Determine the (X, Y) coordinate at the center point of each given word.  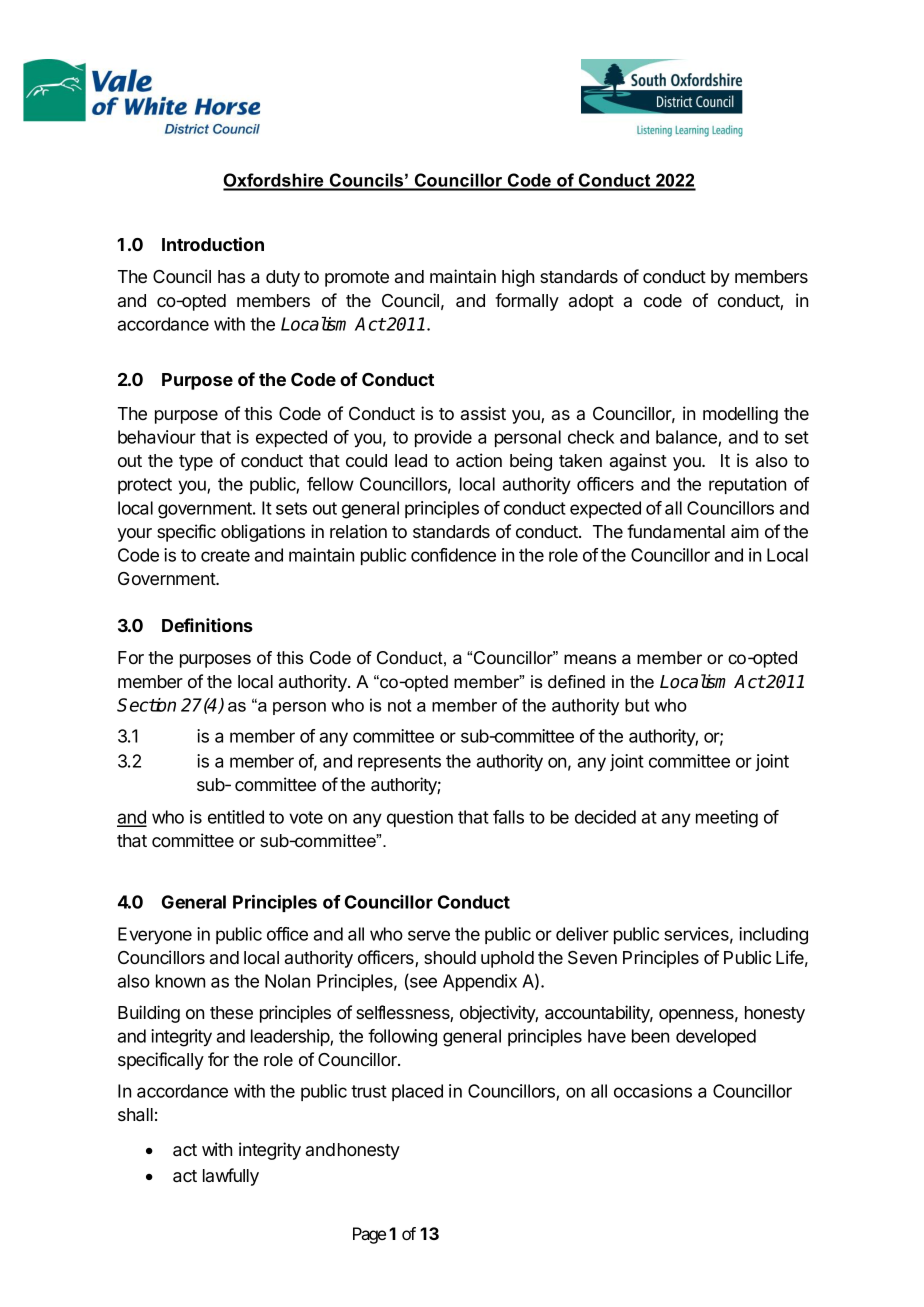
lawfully (231, 1177)
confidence (453, 555)
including (773, 936)
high (518, 278)
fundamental (676, 531)
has (231, 276)
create (225, 555)
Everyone (155, 935)
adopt (591, 302)
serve (429, 935)
